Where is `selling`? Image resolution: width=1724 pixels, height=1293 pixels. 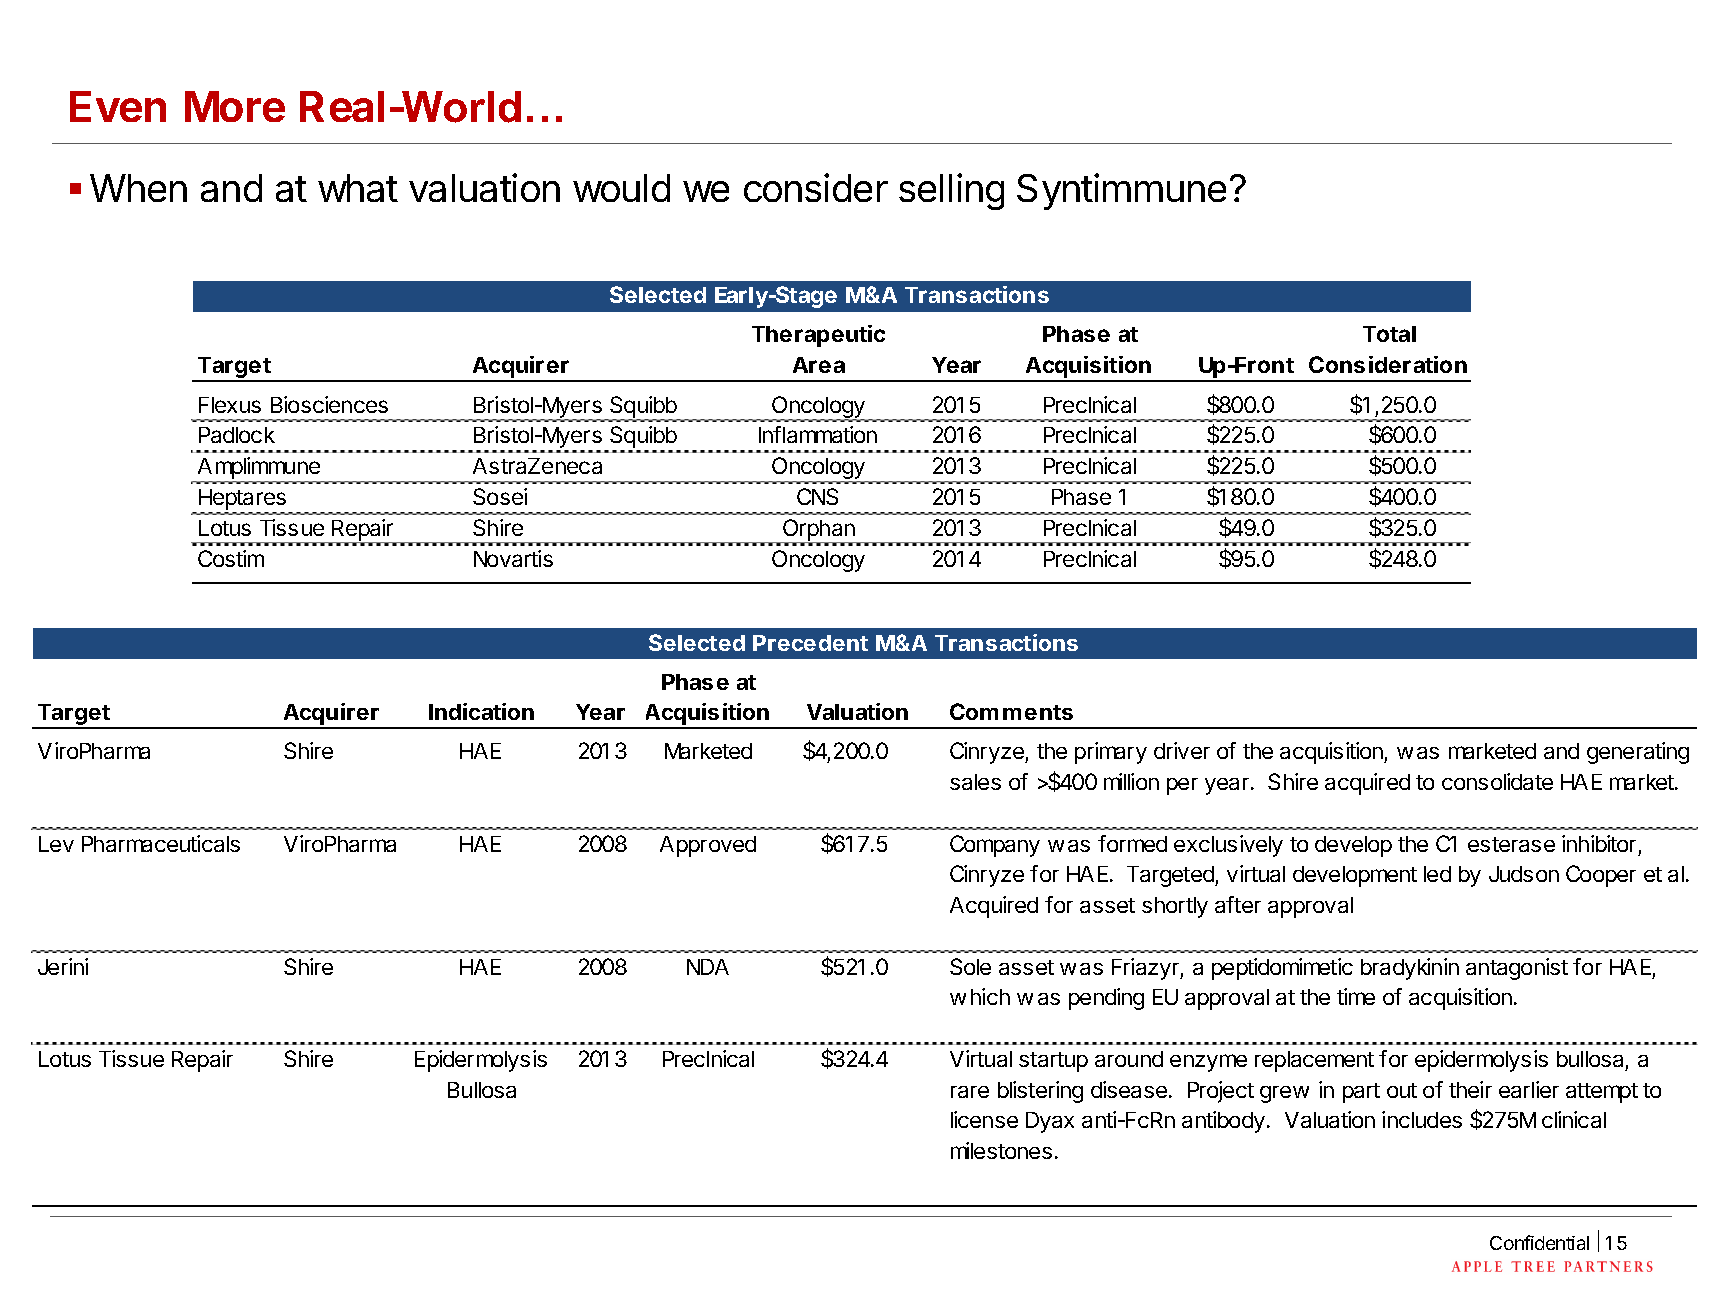 selling is located at coordinates (951, 191).
